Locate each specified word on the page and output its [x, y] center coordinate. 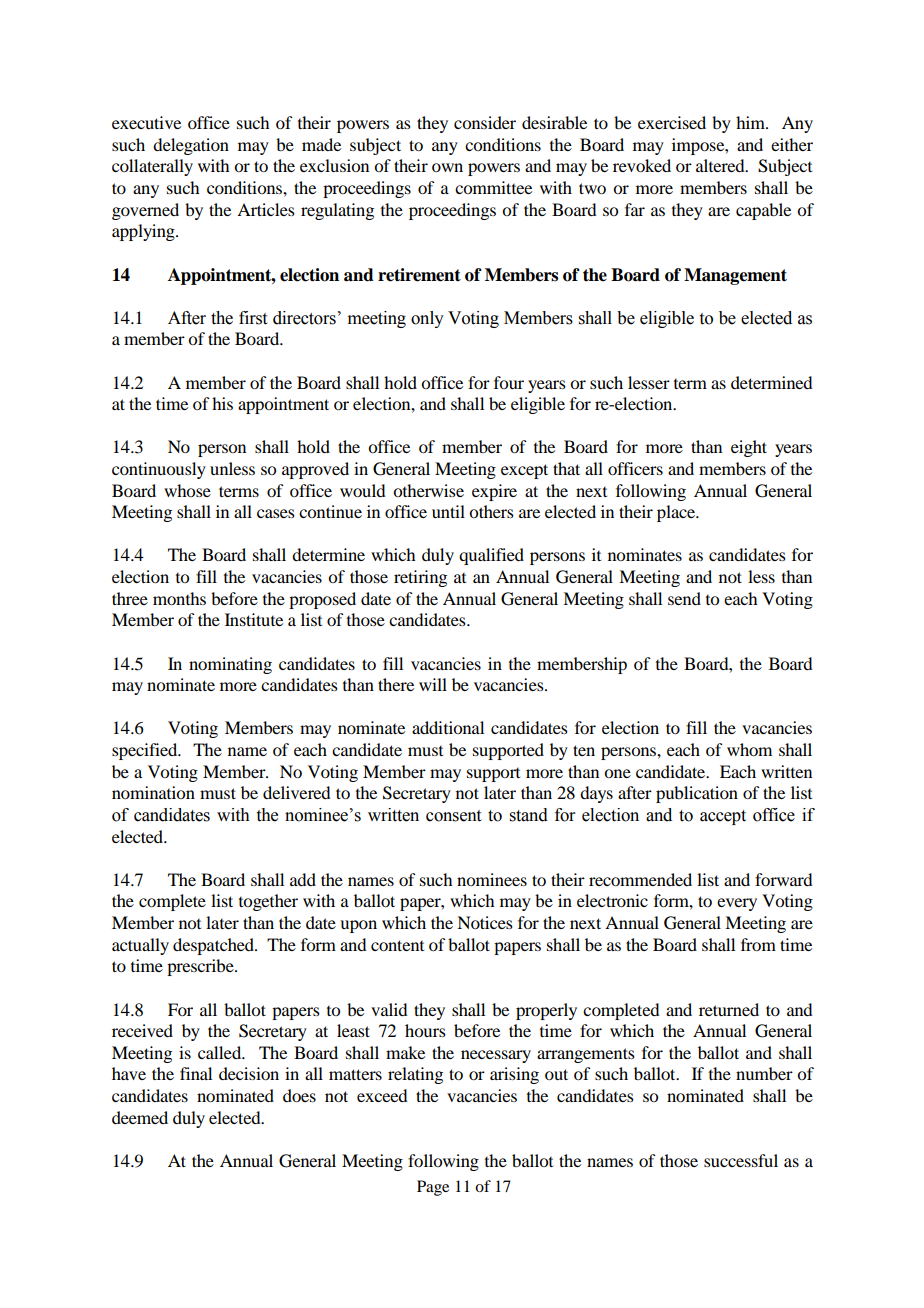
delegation [191, 146]
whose [187, 490]
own [447, 167]
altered [721, 165]
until [448, 511]
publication [697, 794]
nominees [492, 879]
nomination [153, 792]
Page [433, 1188]
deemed [140, 1117]
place [677, 513]
